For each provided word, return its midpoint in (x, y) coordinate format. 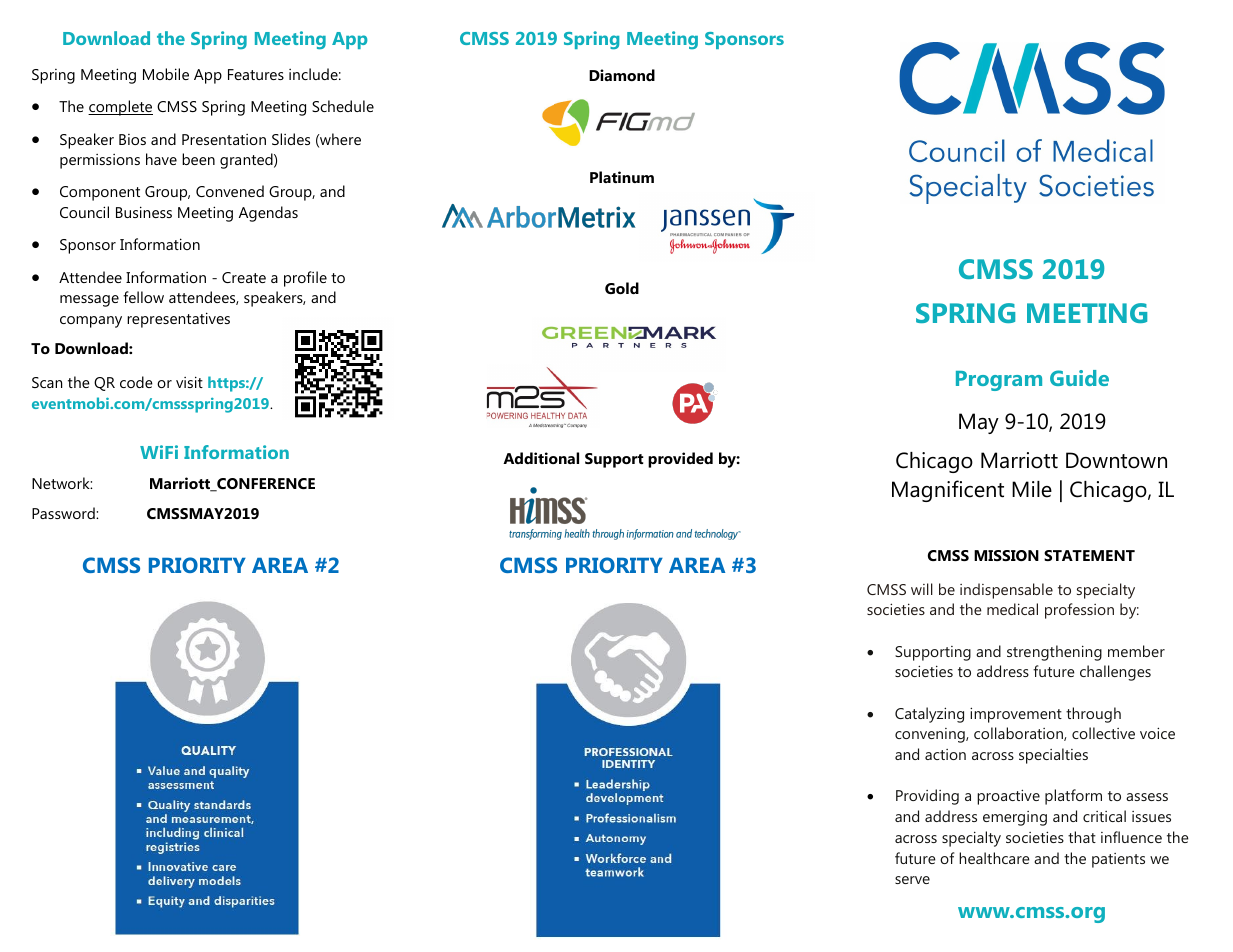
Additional (541, 458)
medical (1012, 609)
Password (64, 513)
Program (999, 381)
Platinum (622, 177)
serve (912, 880)
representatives (178, 320)
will (922, 589)
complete (120, 108)
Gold (622, 288)
